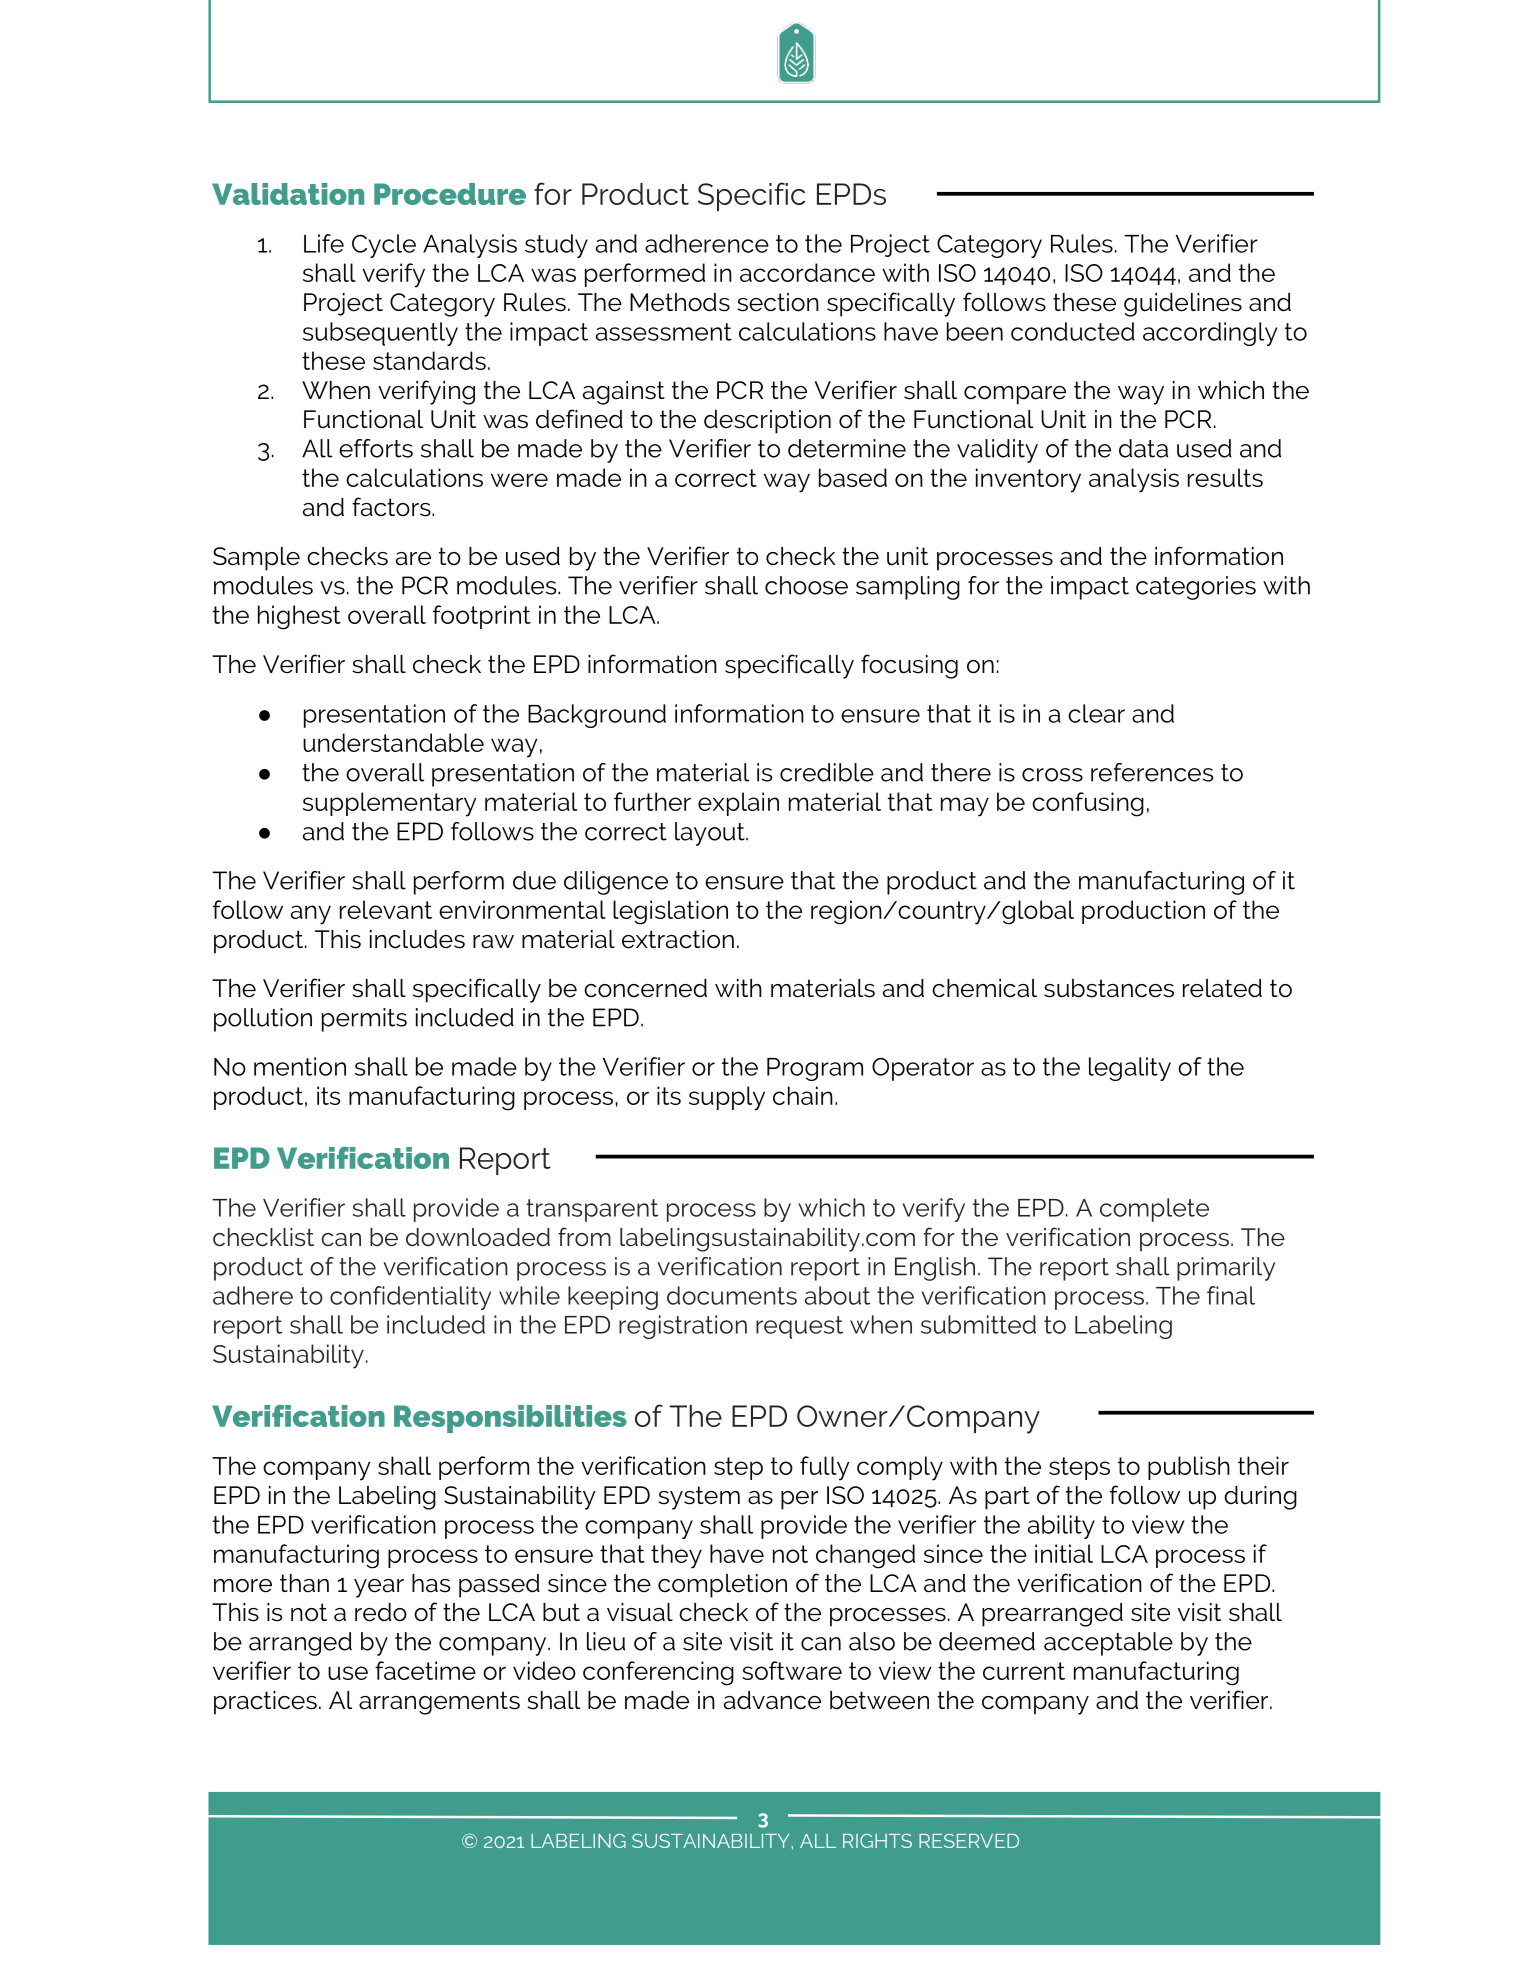 Image resolution: width=1526 pixels, height=1974 pixels. I want to click on accordance, so click(807, 272).
